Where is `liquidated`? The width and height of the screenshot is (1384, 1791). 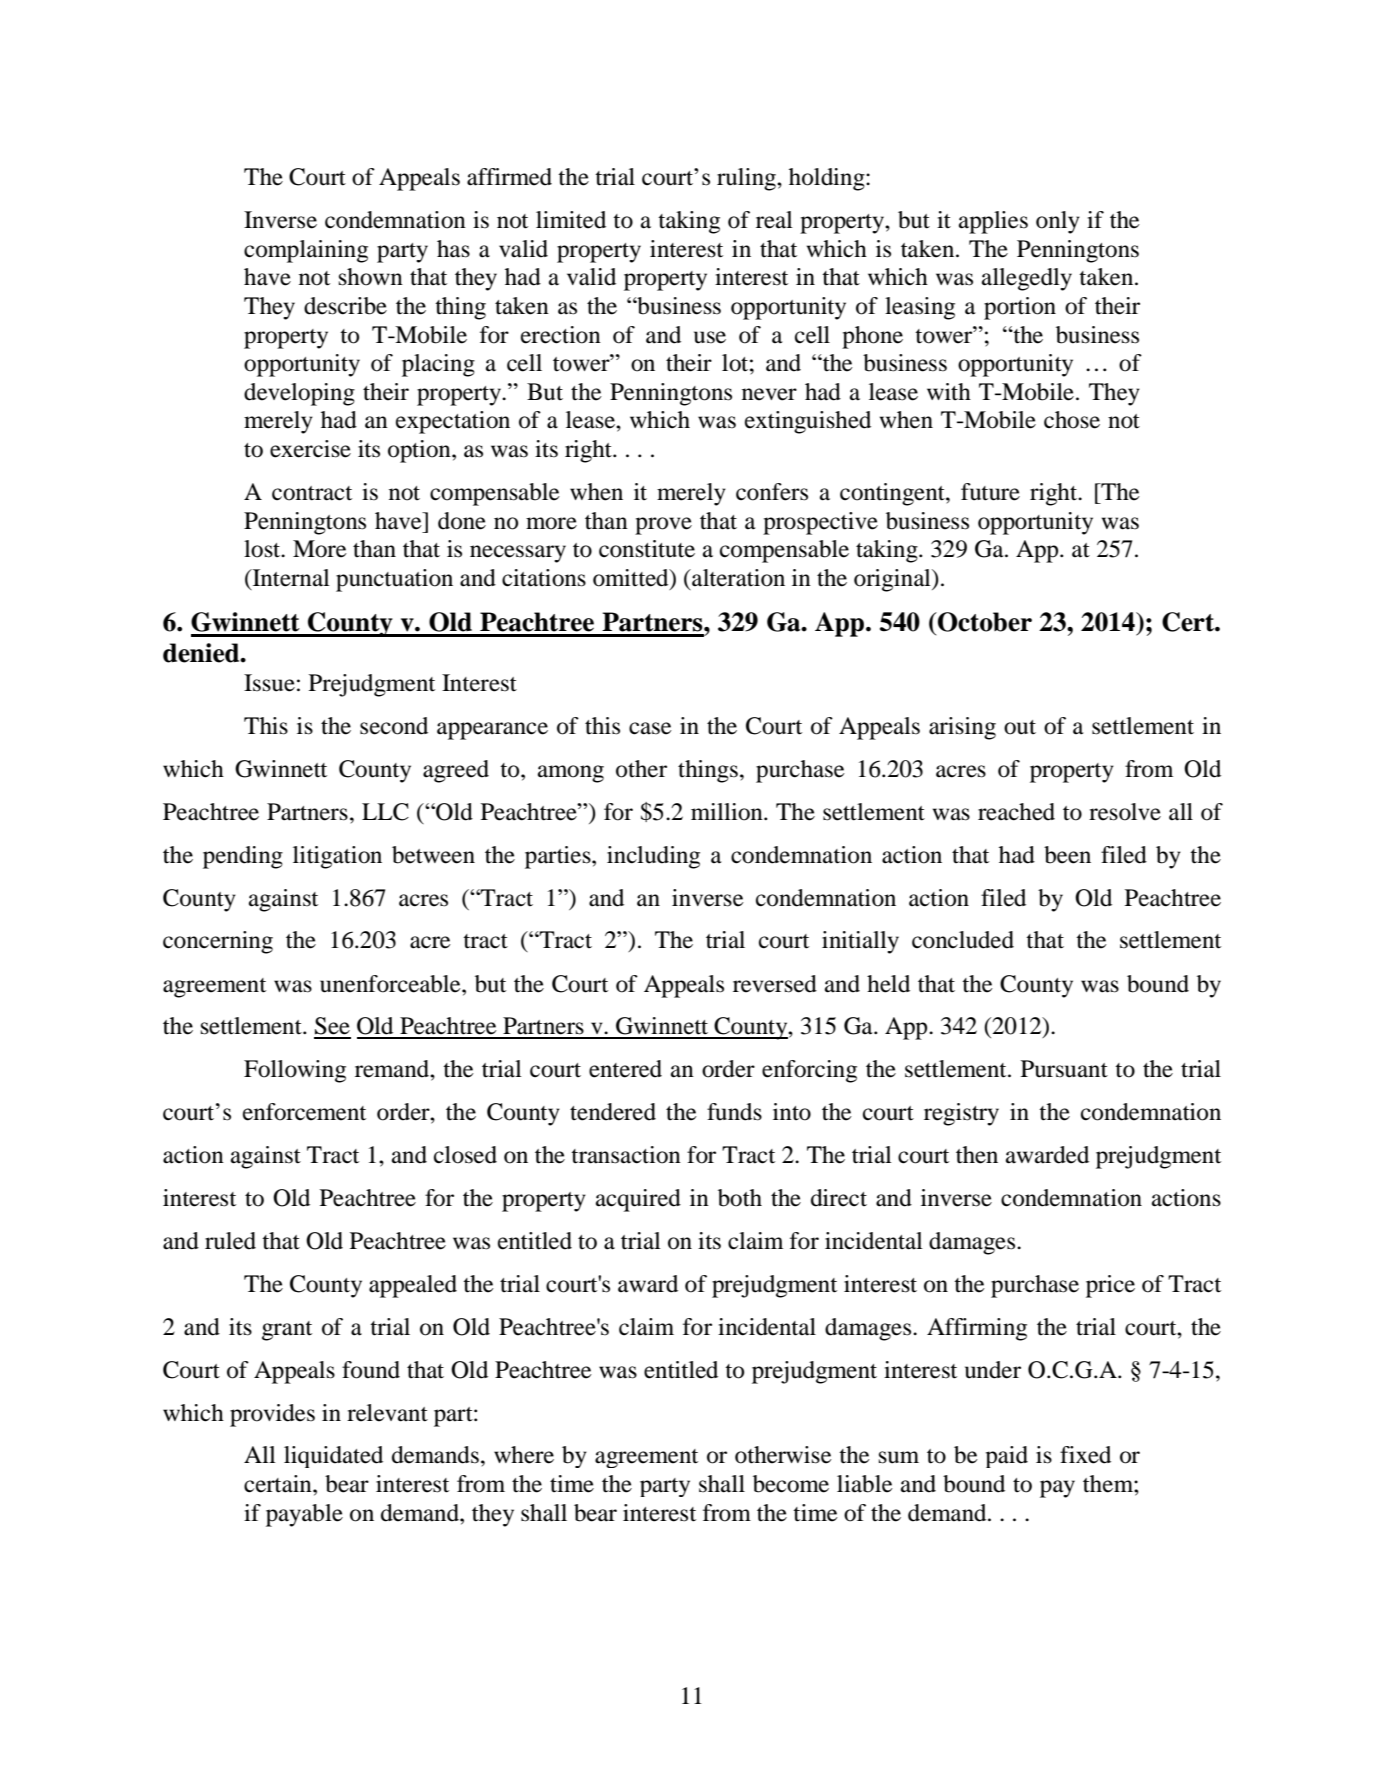 liquidated is located at coordinates (333, 1457).
